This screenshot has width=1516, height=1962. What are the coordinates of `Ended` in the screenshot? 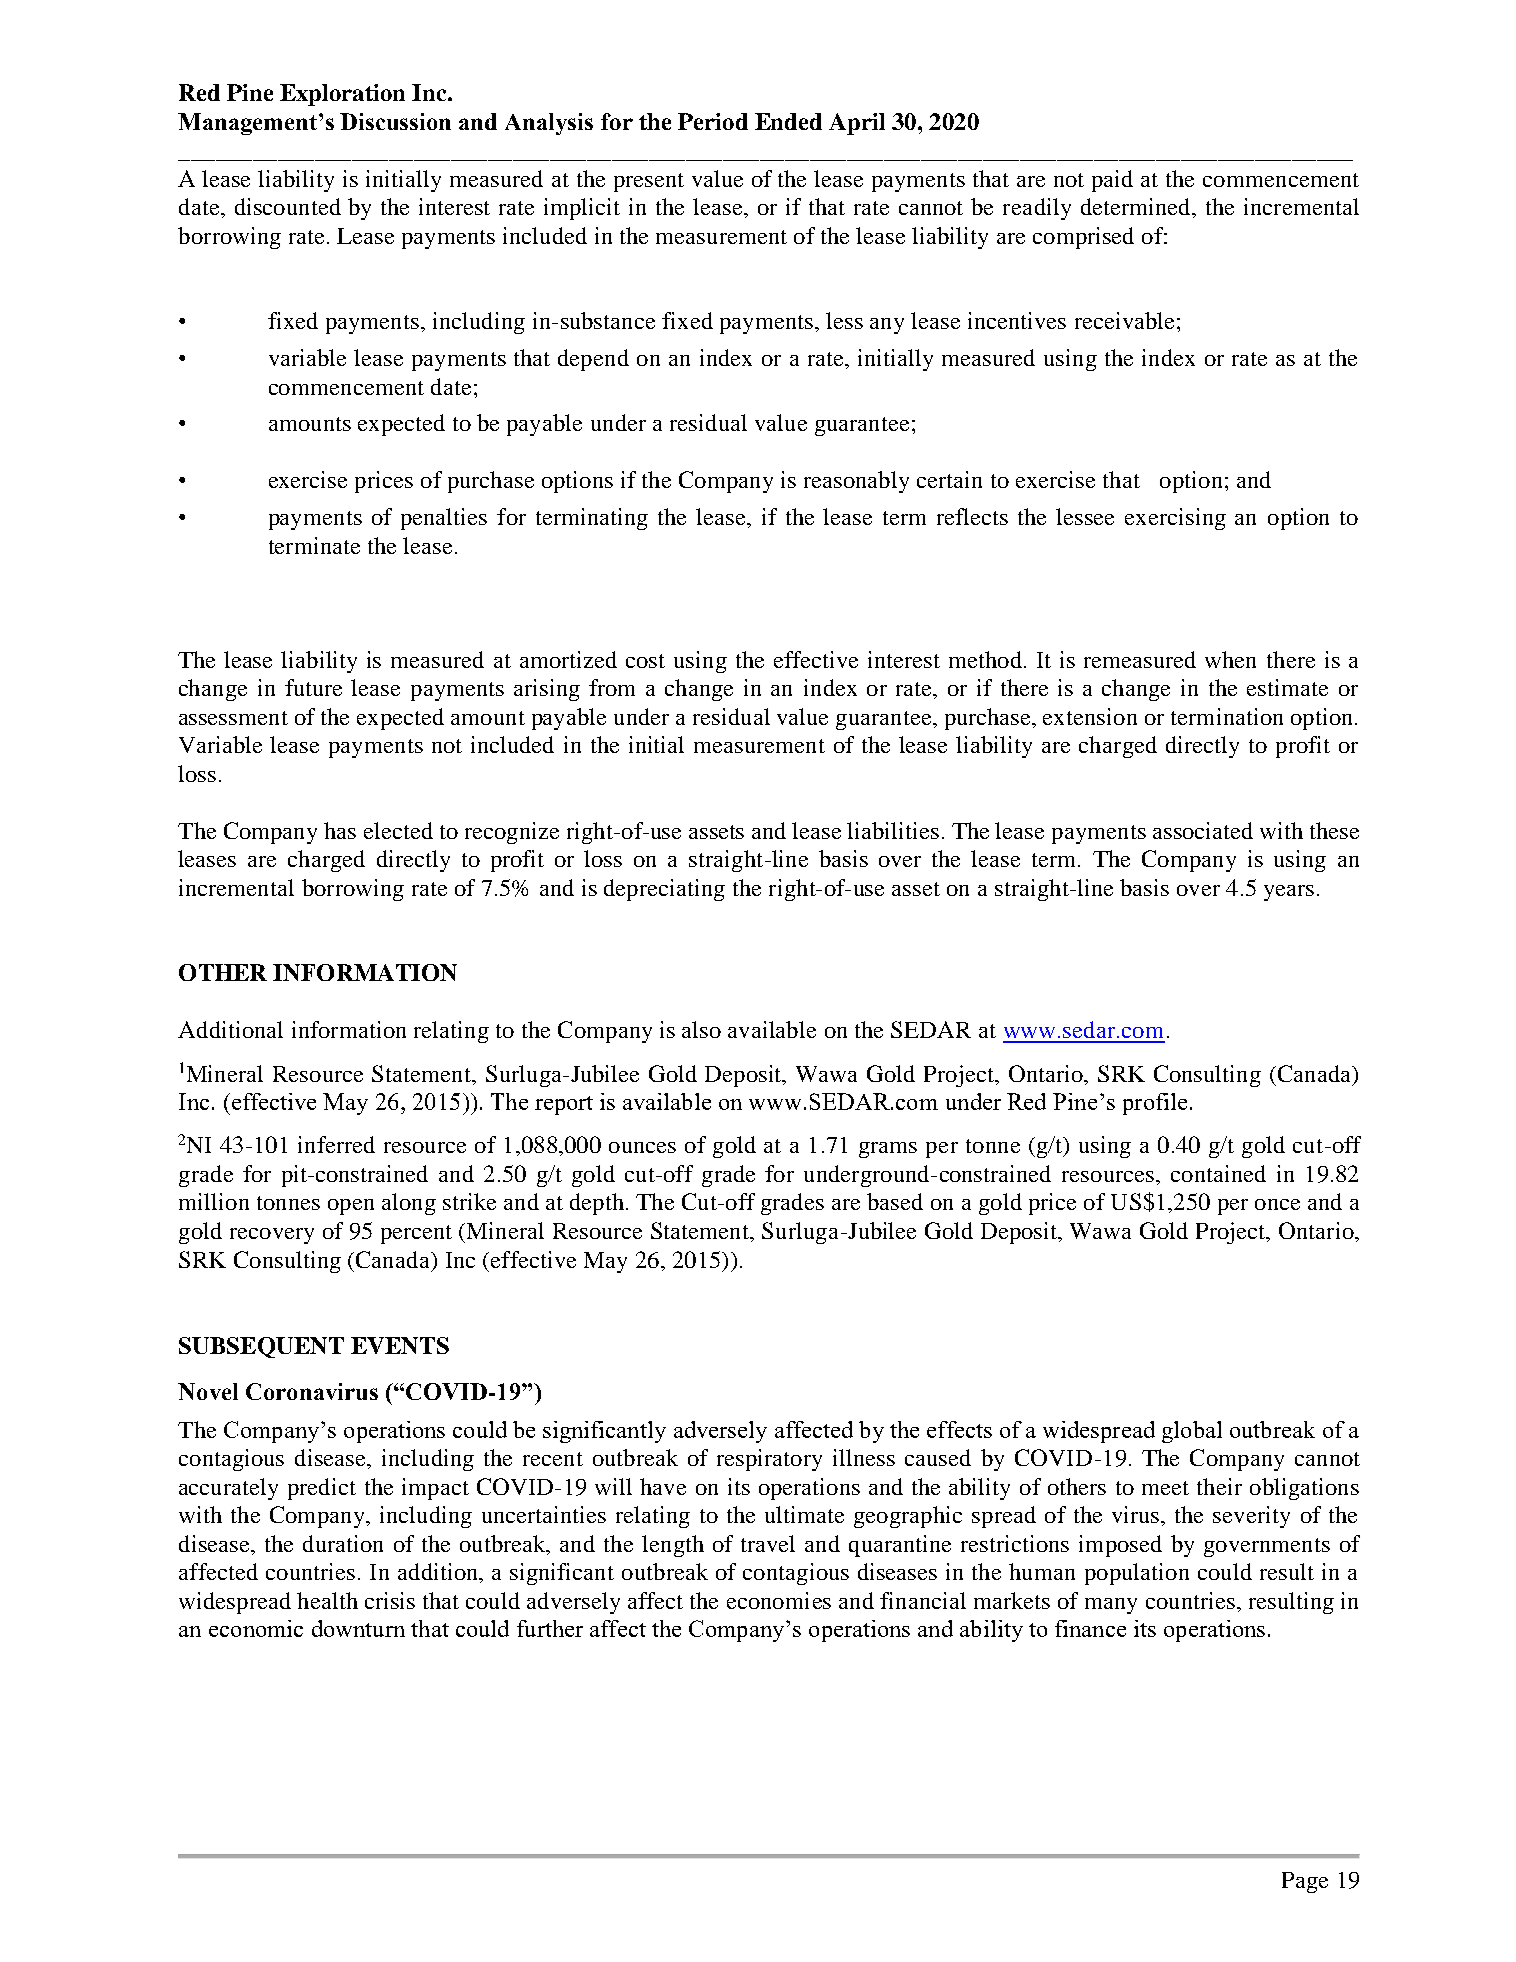 It's located at (788, 121).
